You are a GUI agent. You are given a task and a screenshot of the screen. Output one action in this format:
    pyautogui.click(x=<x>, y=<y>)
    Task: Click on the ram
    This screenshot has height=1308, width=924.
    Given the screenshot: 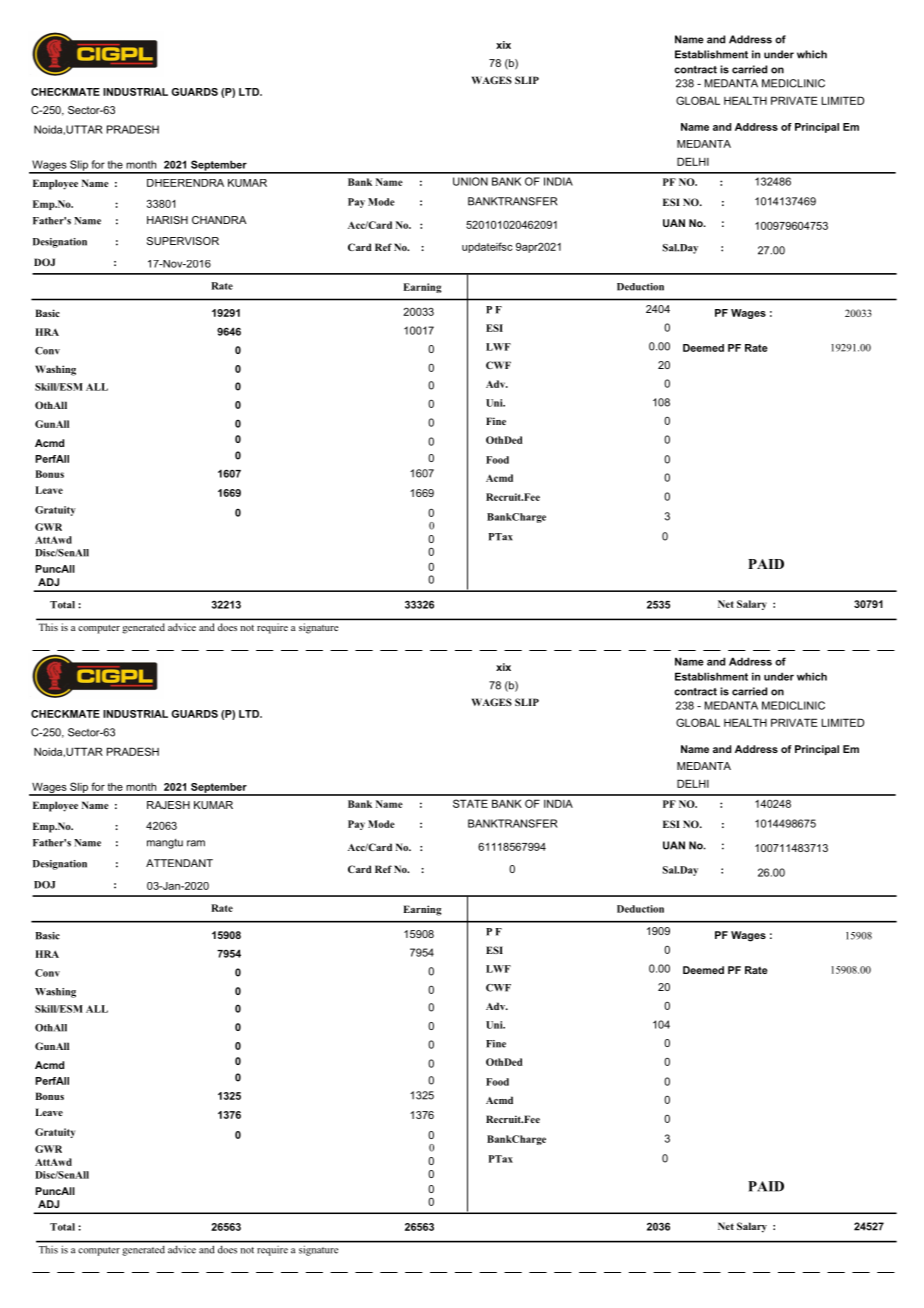 What is the action you would take?
    pyautogui.click(x=196, y=843)
